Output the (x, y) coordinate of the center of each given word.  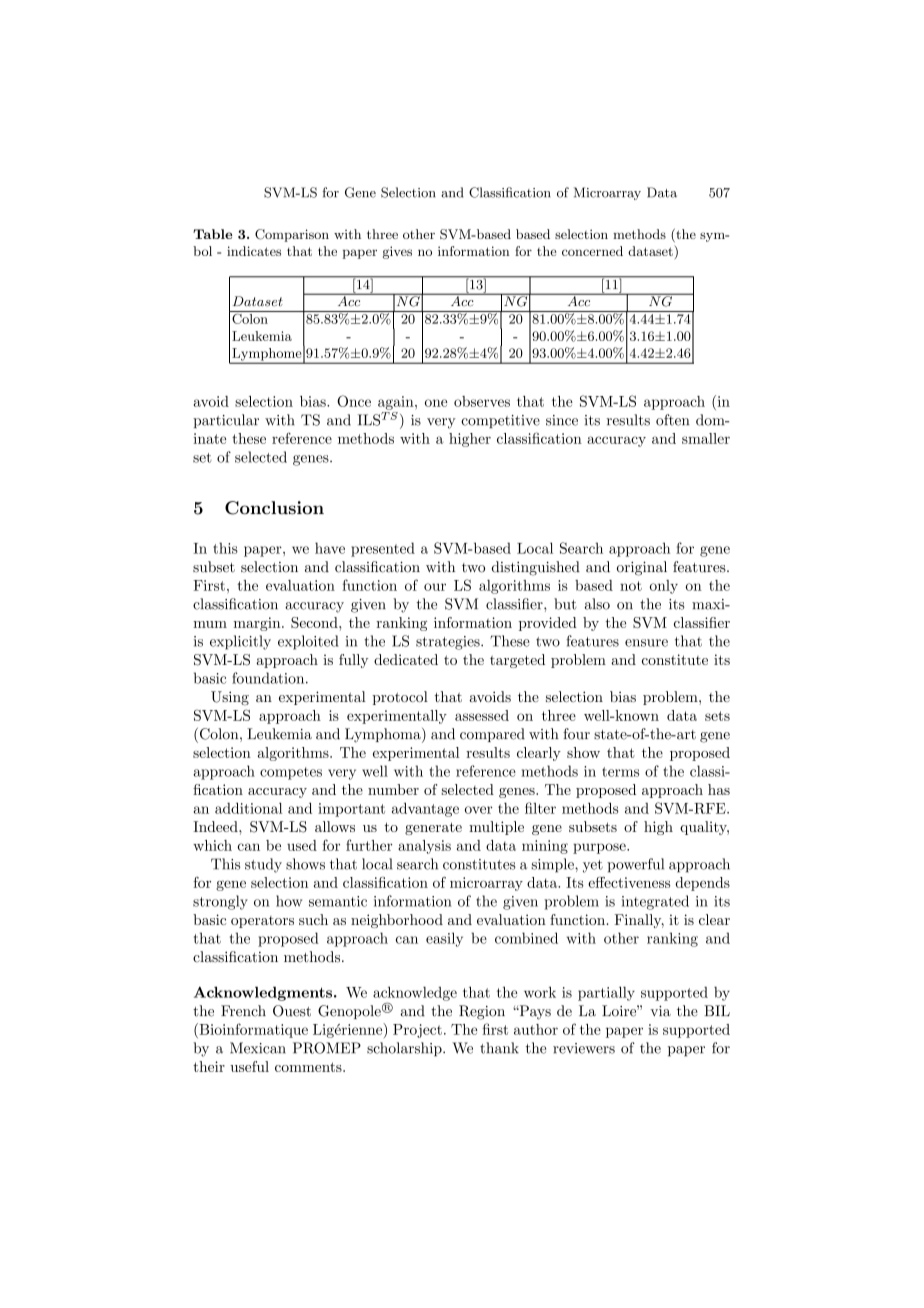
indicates (254, 251)
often (672, 420)
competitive (500, 421)
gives (397, 252)
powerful (635, 865)
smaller (706, 438)
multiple (496, 828)
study (263, 865)
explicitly (240, 642)
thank (499, 1048)
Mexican (258, 1048)
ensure (646, 643)
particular (226, 421)
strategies (449, 643)
